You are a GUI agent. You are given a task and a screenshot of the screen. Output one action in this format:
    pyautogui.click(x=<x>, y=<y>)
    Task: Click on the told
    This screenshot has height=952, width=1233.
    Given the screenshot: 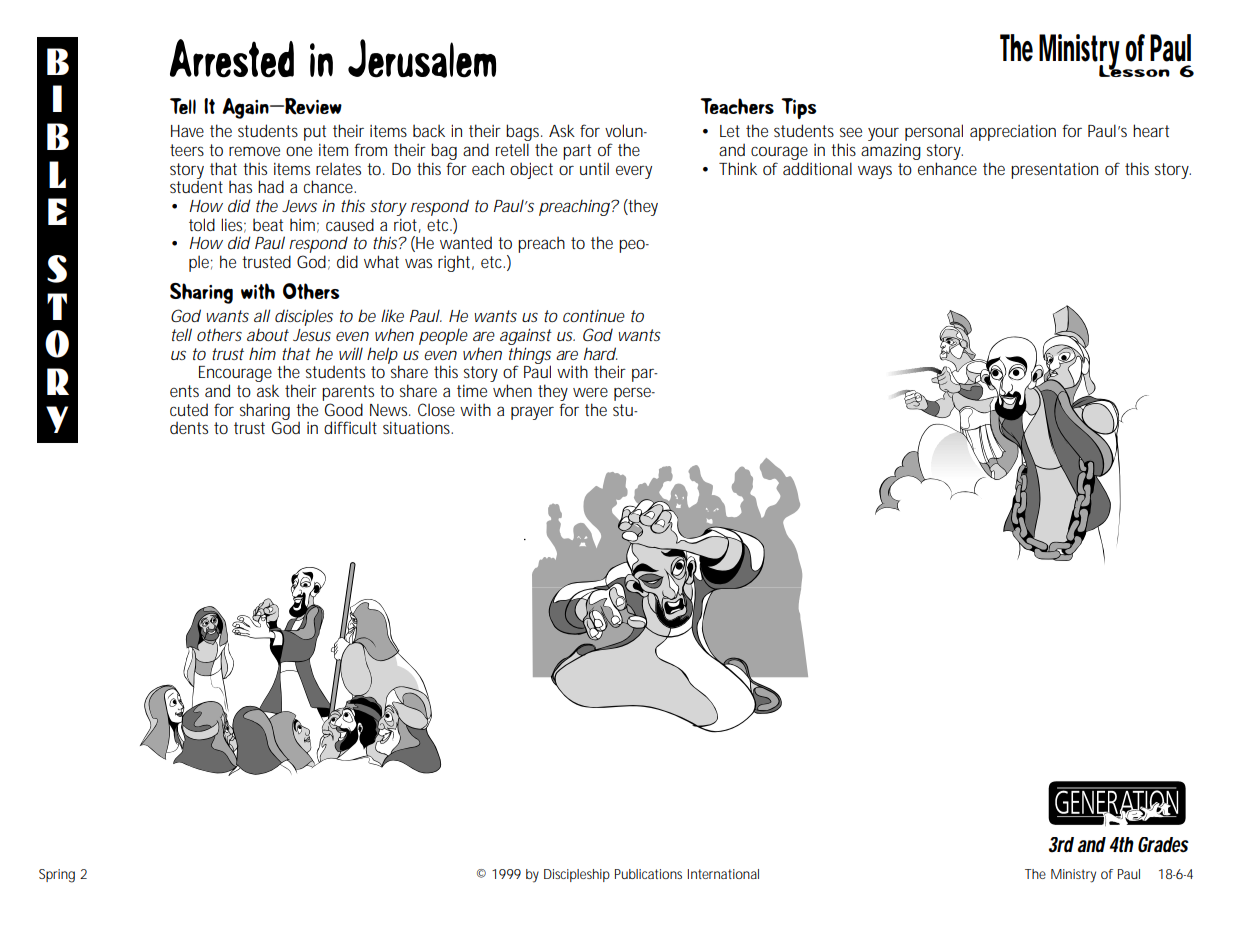 What is the action you would take?
    pyautogui.click(x=202, y=224)
